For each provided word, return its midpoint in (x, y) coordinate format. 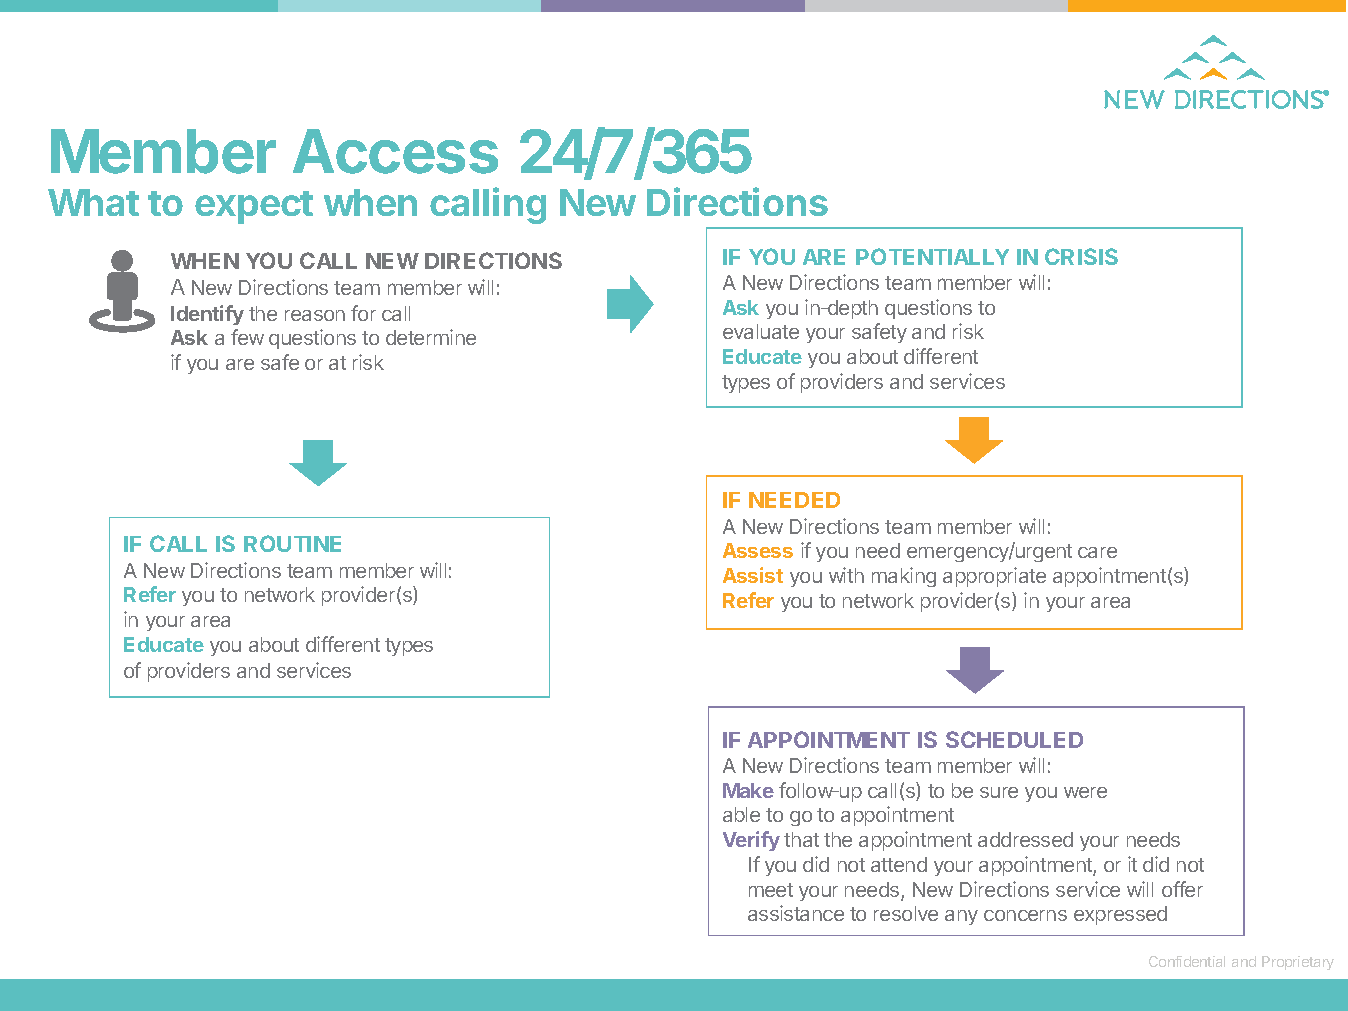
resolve (906, 913)
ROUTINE (292, 543)
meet (771, 890)
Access (395, 151)
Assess (758, 550)
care (1097, 552)
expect (254, 207)
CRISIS (1081, 256)
